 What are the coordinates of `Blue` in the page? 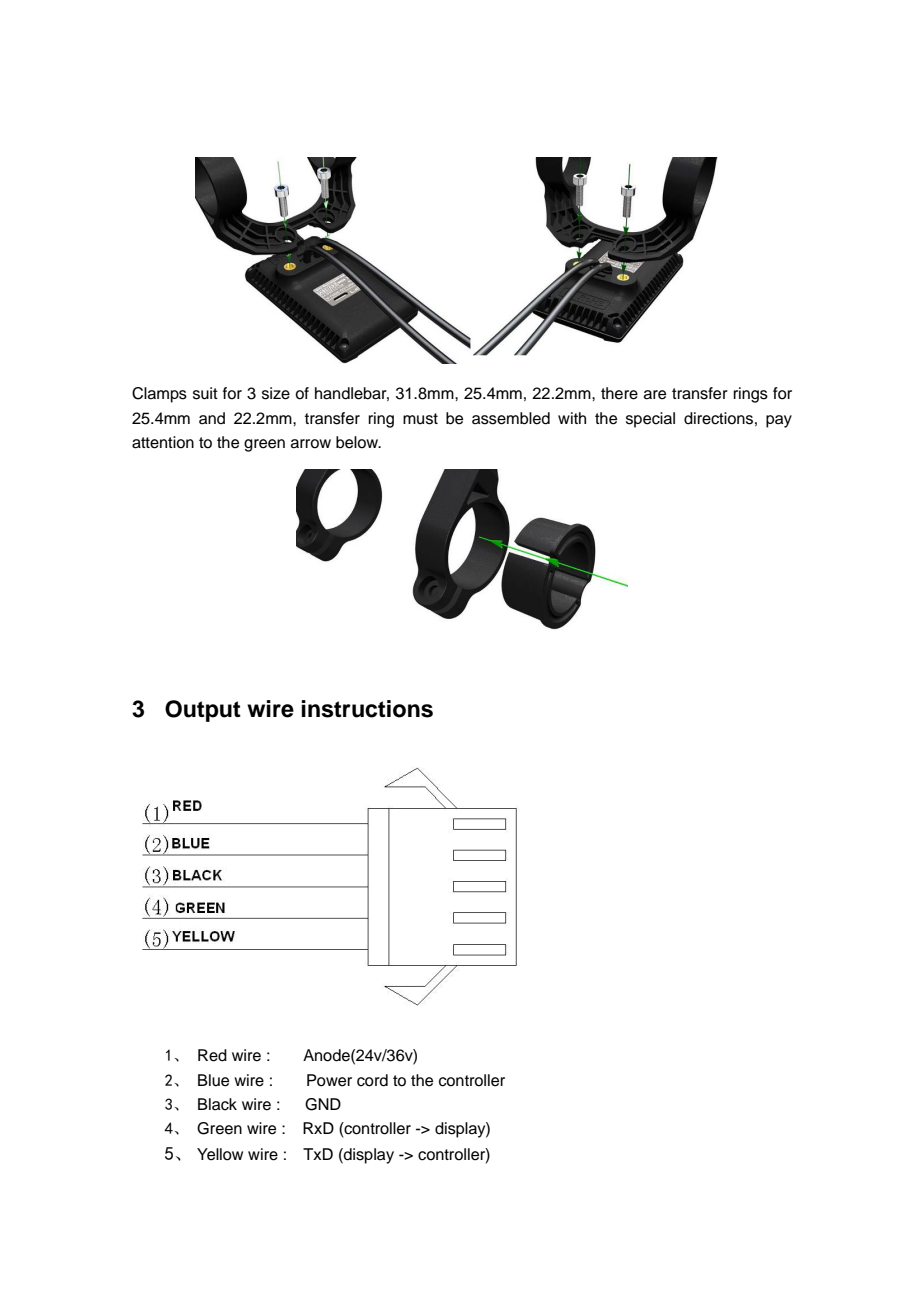 It's located at (213, 1080).
